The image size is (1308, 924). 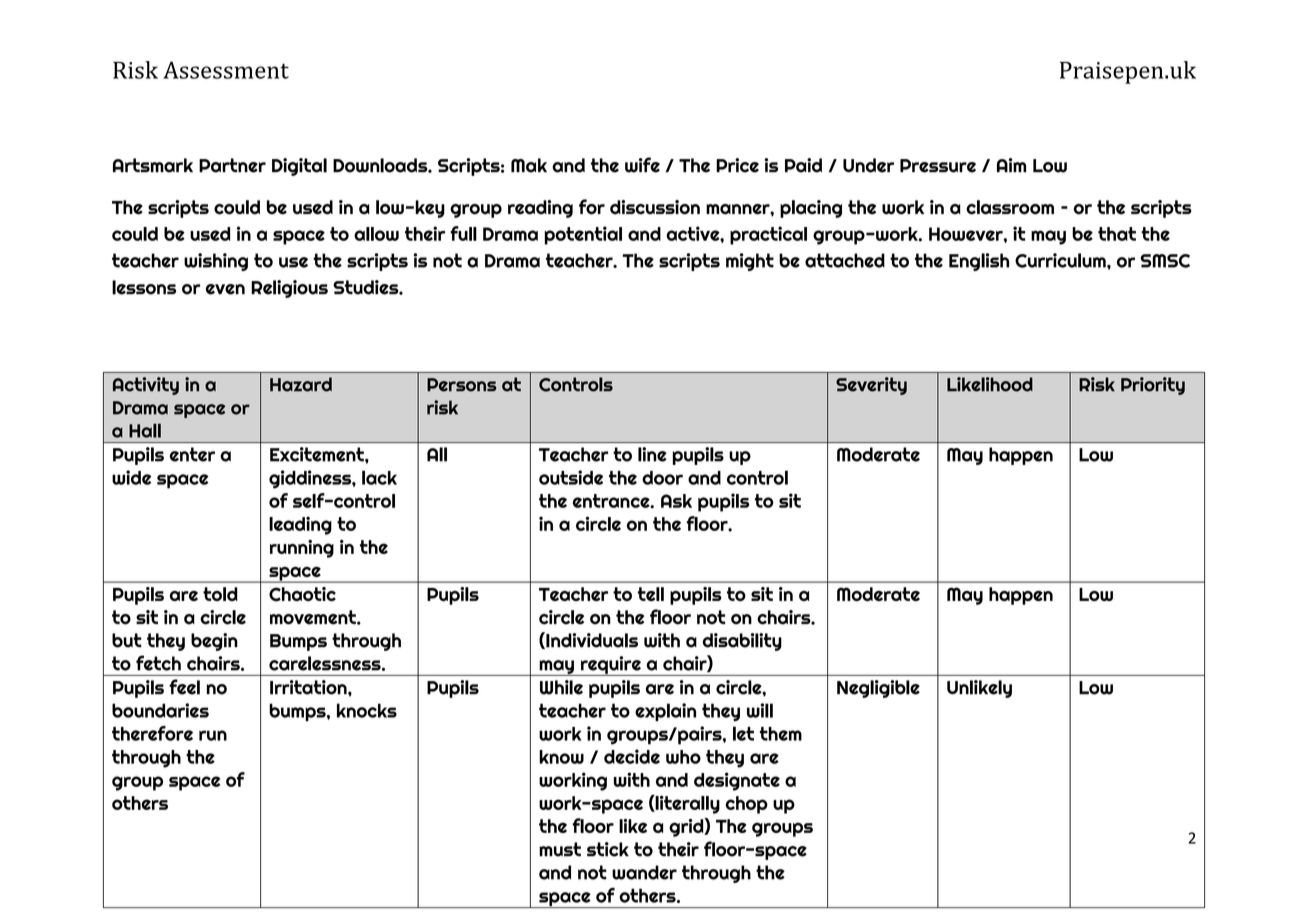 What do you see at coordinates (642, 165) in the screenshot?
I see `wife` at bounding box center [642, 165].
